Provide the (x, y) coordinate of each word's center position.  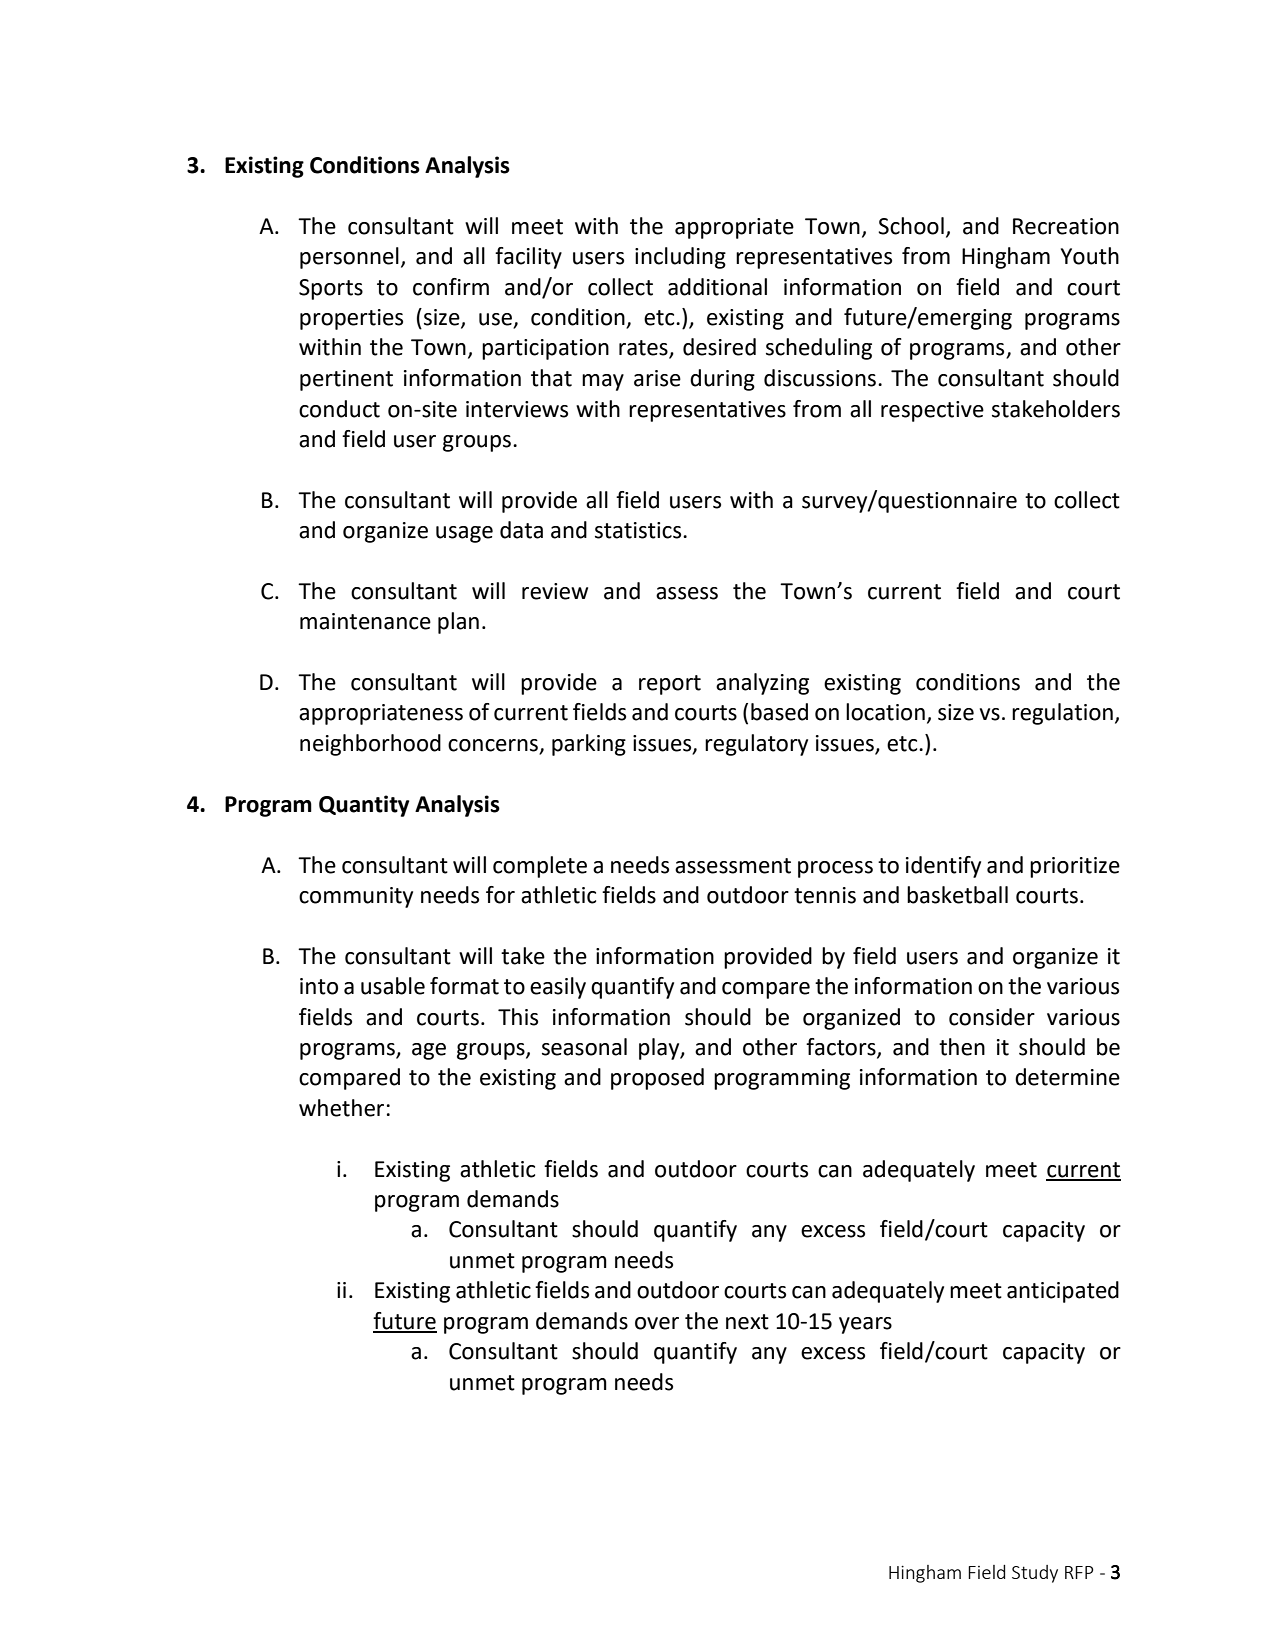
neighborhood (370, 745)
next (747, 1322)
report (670, 685)
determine (1067, 1077)
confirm (451, 287)
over (657, 1323)
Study (1035, 1574)
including (680, 258)
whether (341, 1108)
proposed (657, 1079)
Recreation (1066, 226)
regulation (1062, 714)
